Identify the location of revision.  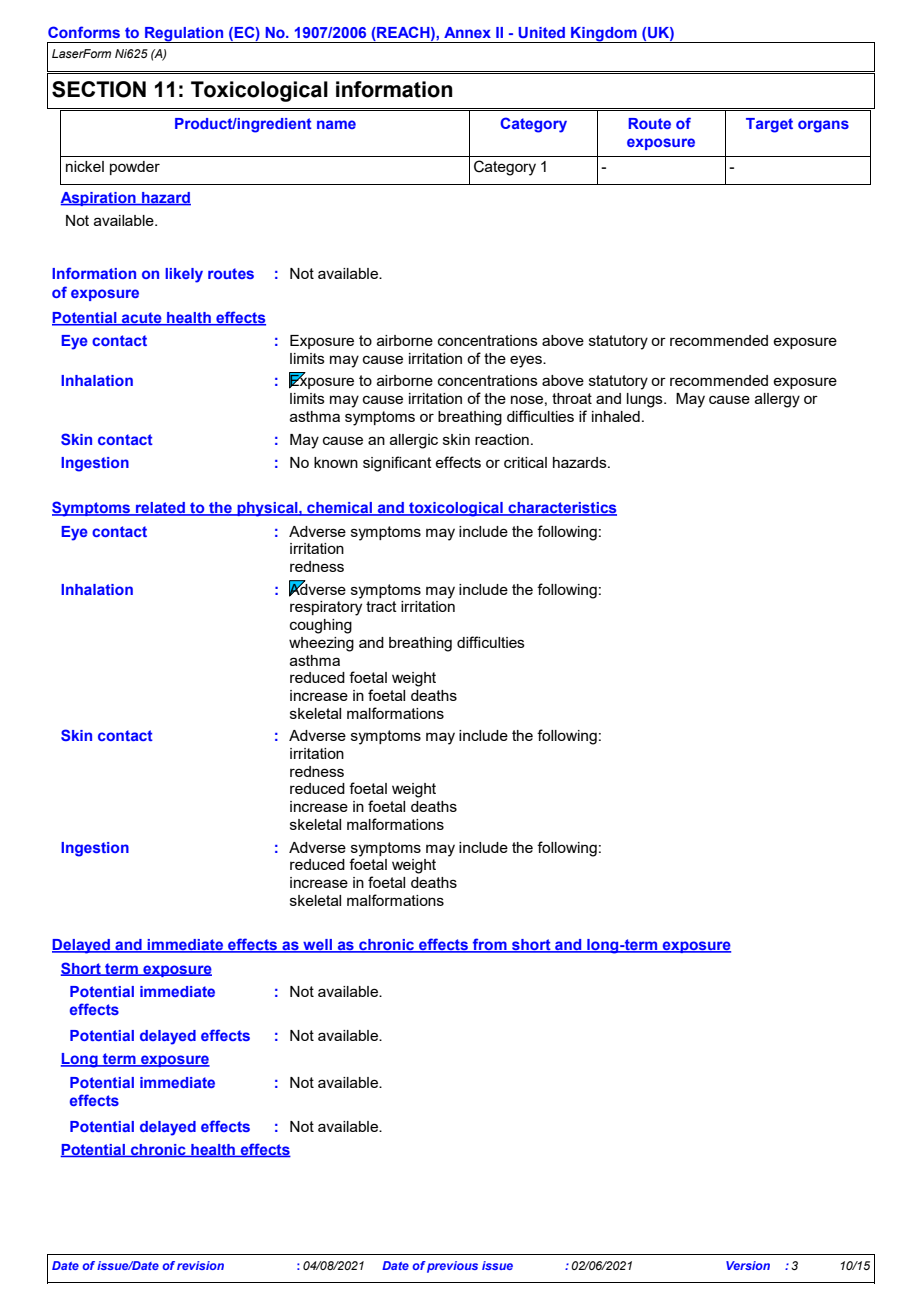
(200, 1265).
